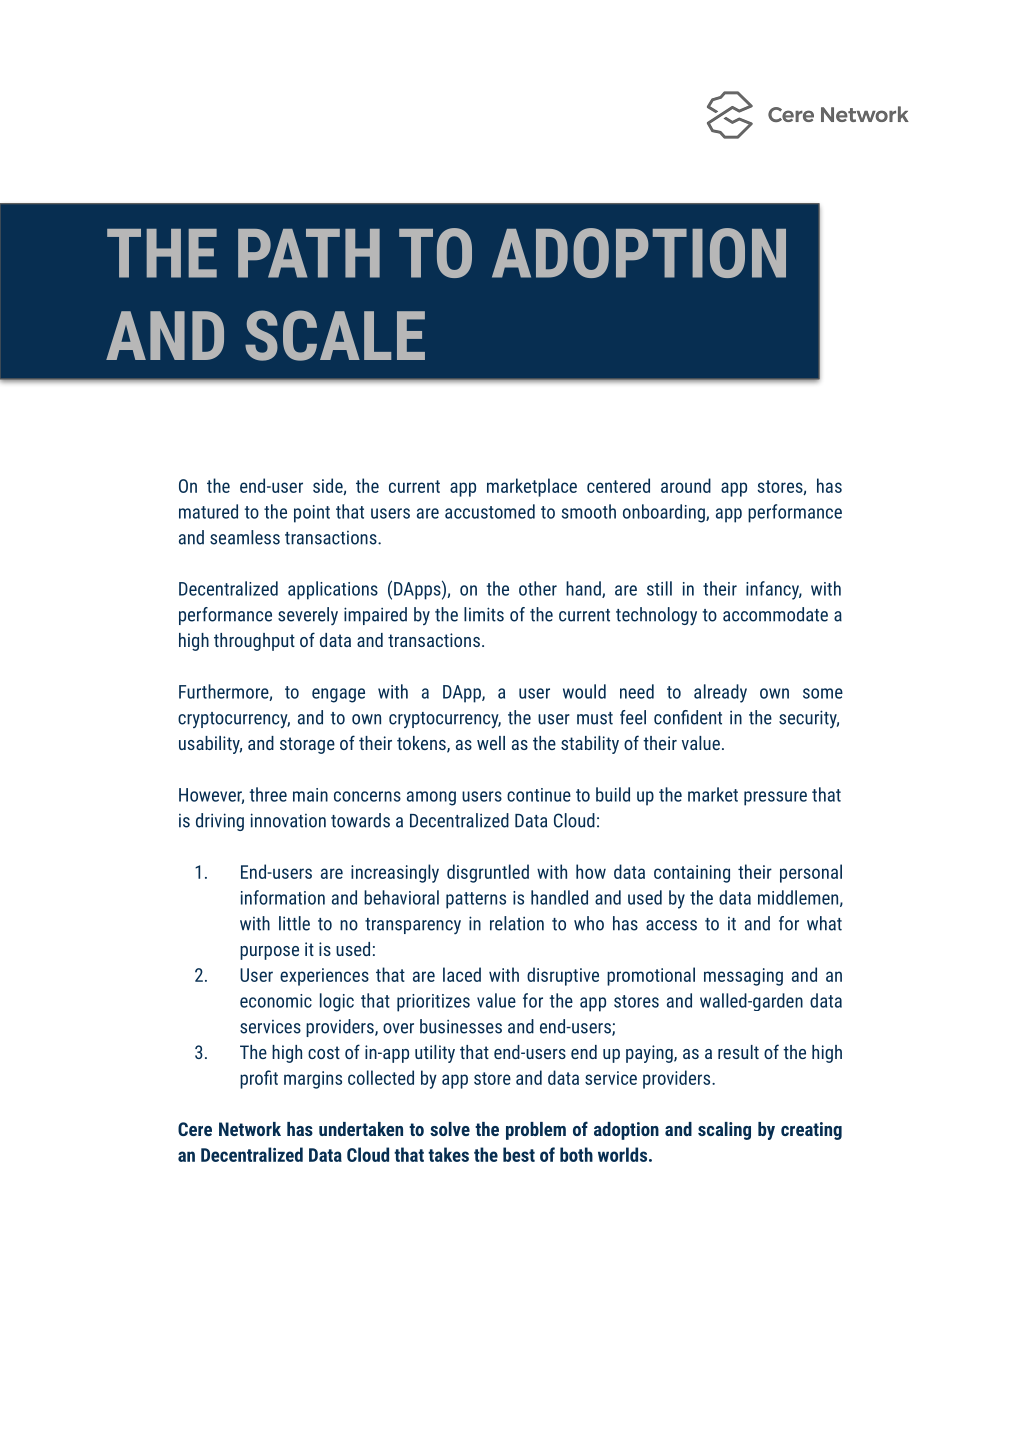 Image resolution: width=1021 pixels, height=1443 pixels. Describe the element at coordinates (309, 253) in the screenshot. I see `PATH` at that location.
